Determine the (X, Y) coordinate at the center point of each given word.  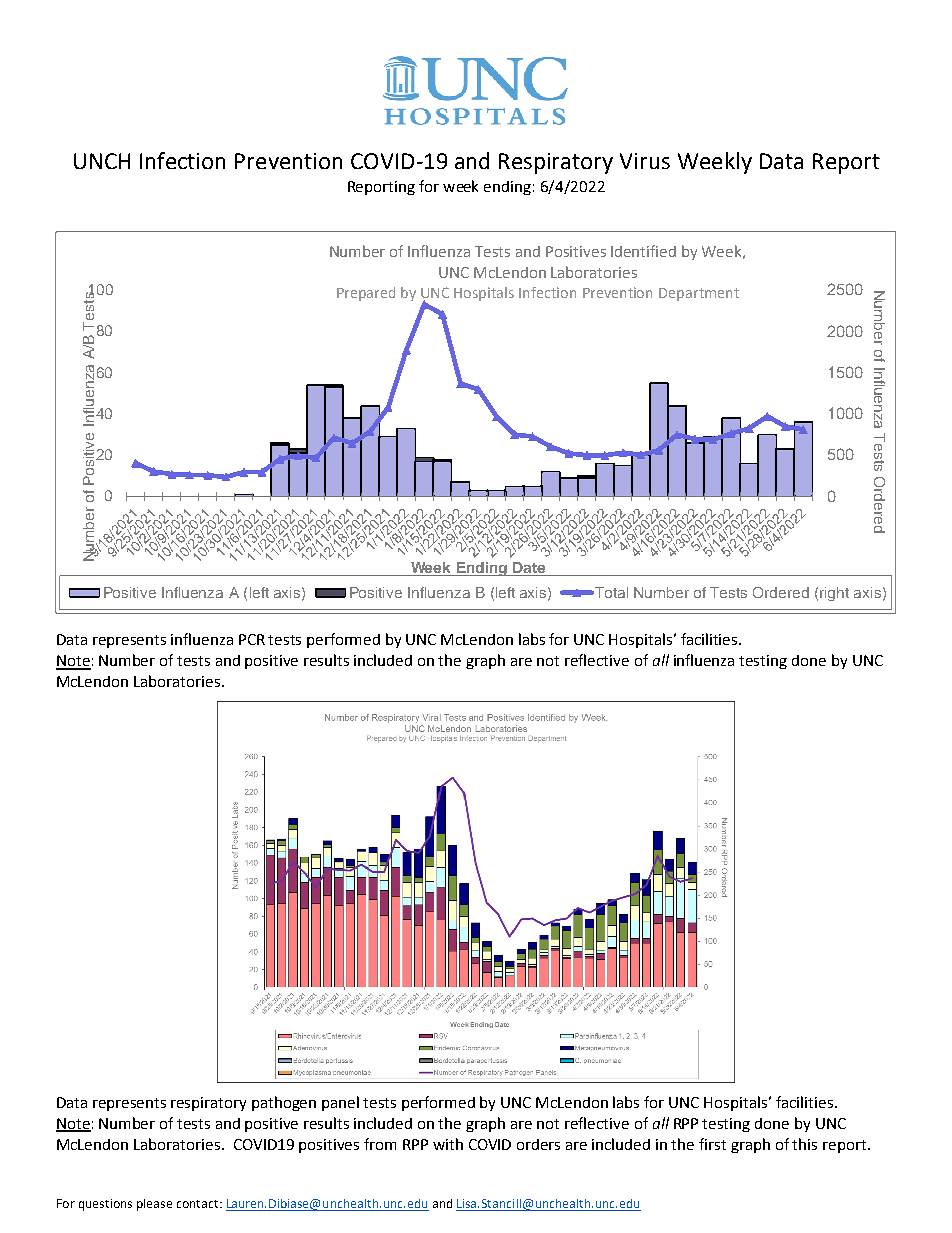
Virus (645, 161)
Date (529, 569)
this (804, 1144)
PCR (252, 639)
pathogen (284, 1103)
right (834, 594)
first (712, 1144)
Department (699, 294)
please (154, 1205)
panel (340, 1103)
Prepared (366, 294)
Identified (643, 251)
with (448, 1144)
